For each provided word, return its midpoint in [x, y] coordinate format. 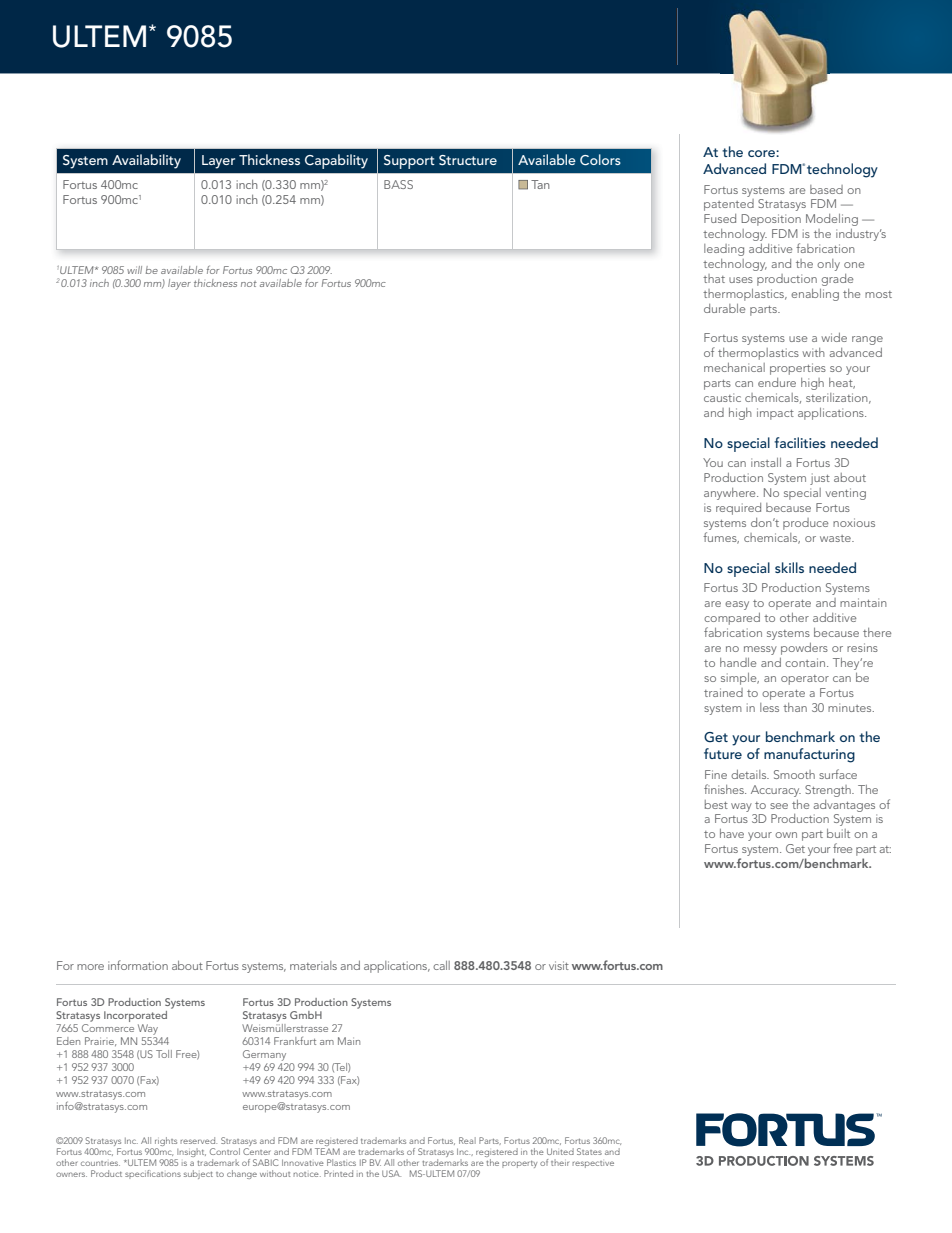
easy [737, 605]
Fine [716, 774]
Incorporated [135, 1016]
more [90, 967]
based [826, 189]
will [134, 270]
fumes [721, 538]
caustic [722, 397]
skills [789, 567]
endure [777, 382]
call [441, 965]
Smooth [794, 774]
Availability [146, 161]
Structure [468, 160]
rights [166, 1141]
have [732, 833]
